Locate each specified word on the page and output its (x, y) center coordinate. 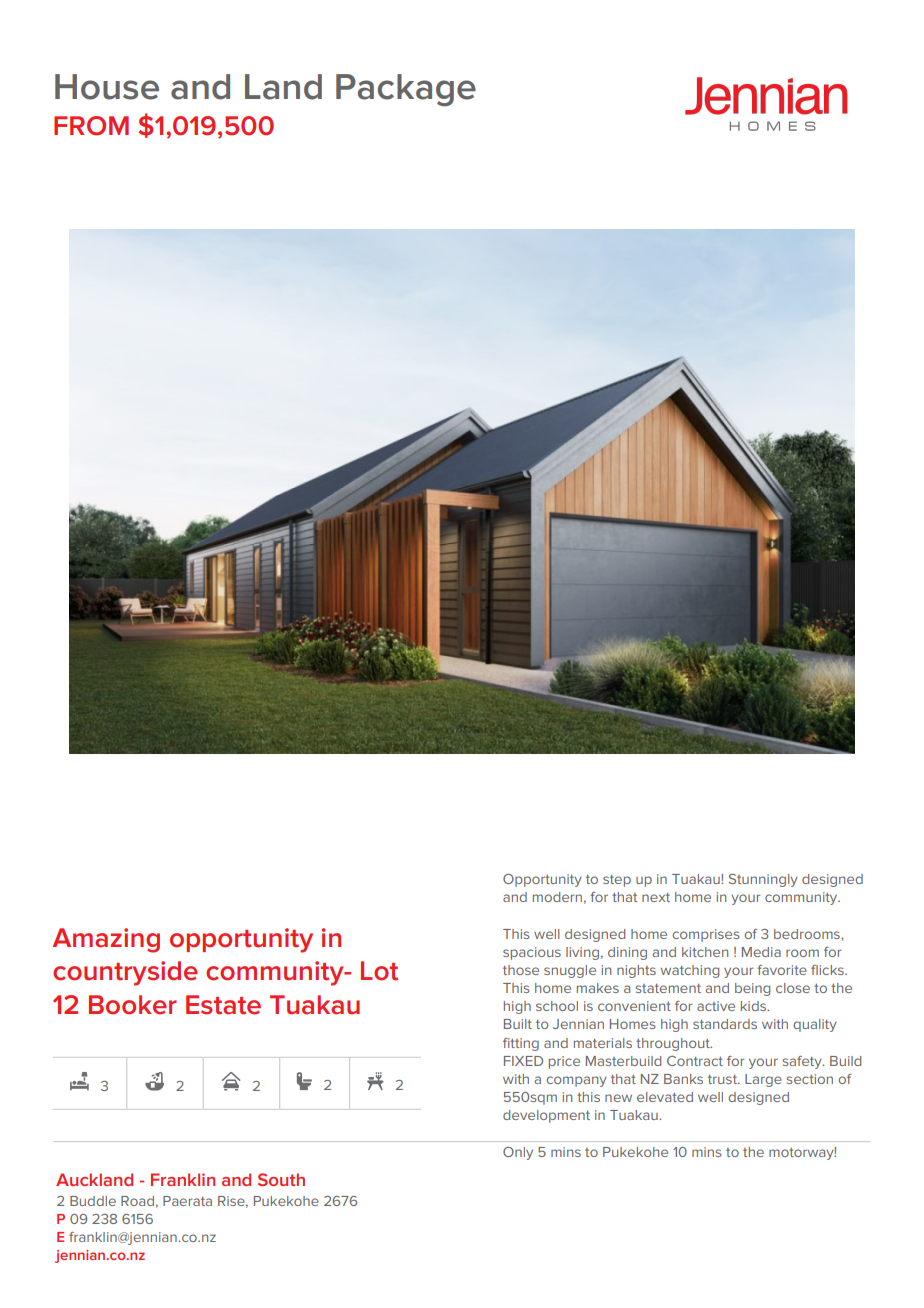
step (617, 881)
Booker (133, 1005)
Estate (223, 1005)
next (656, 897)
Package (406, 90)
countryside (125, 973)
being (752, 989)
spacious (532, 953)
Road (137, 1201)
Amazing (106, 940)
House (107, 87)
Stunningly (763, 880)
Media (761, 952)
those (521, 970)
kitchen (705, 952)
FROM (91, 126)
